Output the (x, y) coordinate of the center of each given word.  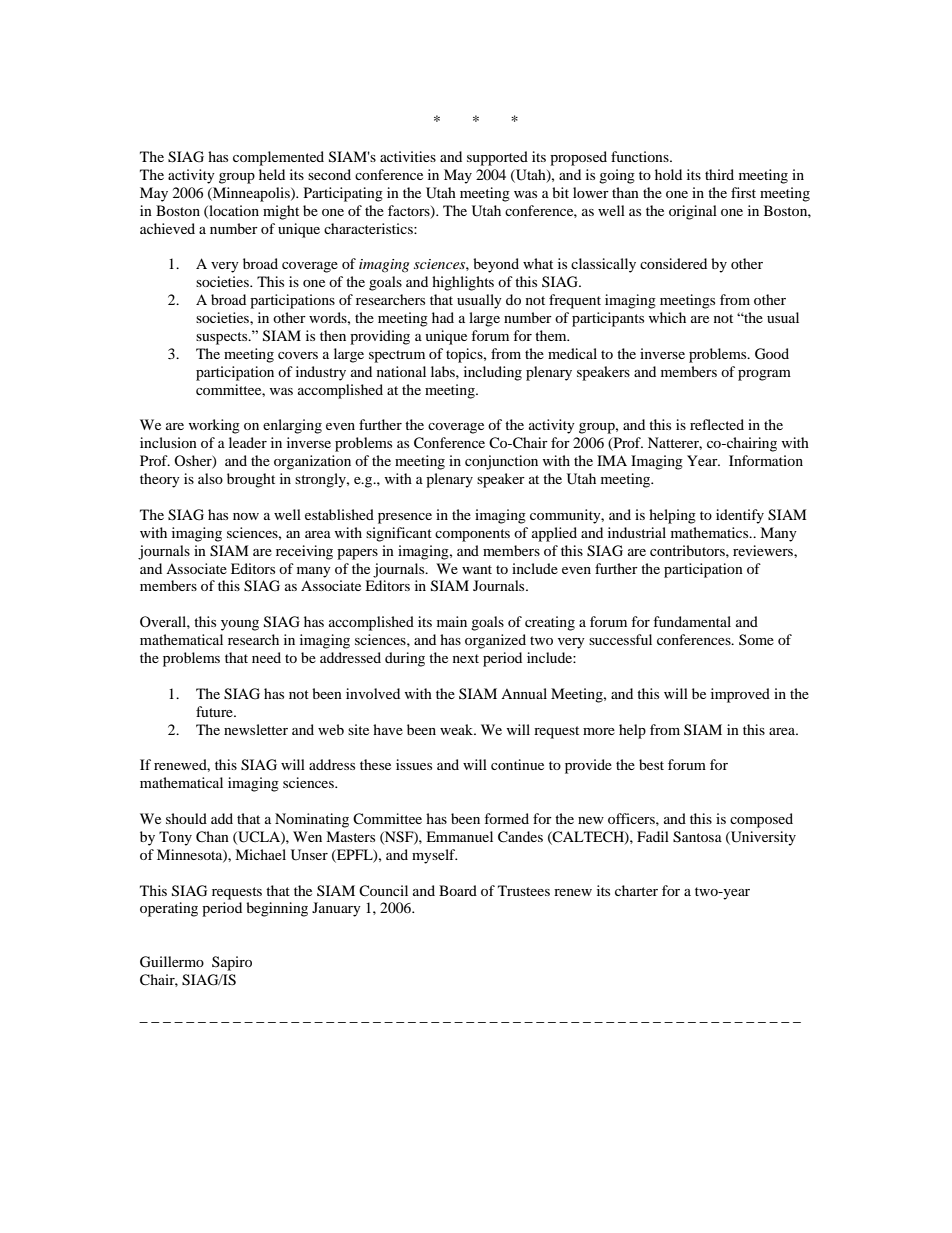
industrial (637, 532)
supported (497, 158)
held (272, 174)
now (246, 516)
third (719, 174)
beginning (277, 909)
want (477, 569)
